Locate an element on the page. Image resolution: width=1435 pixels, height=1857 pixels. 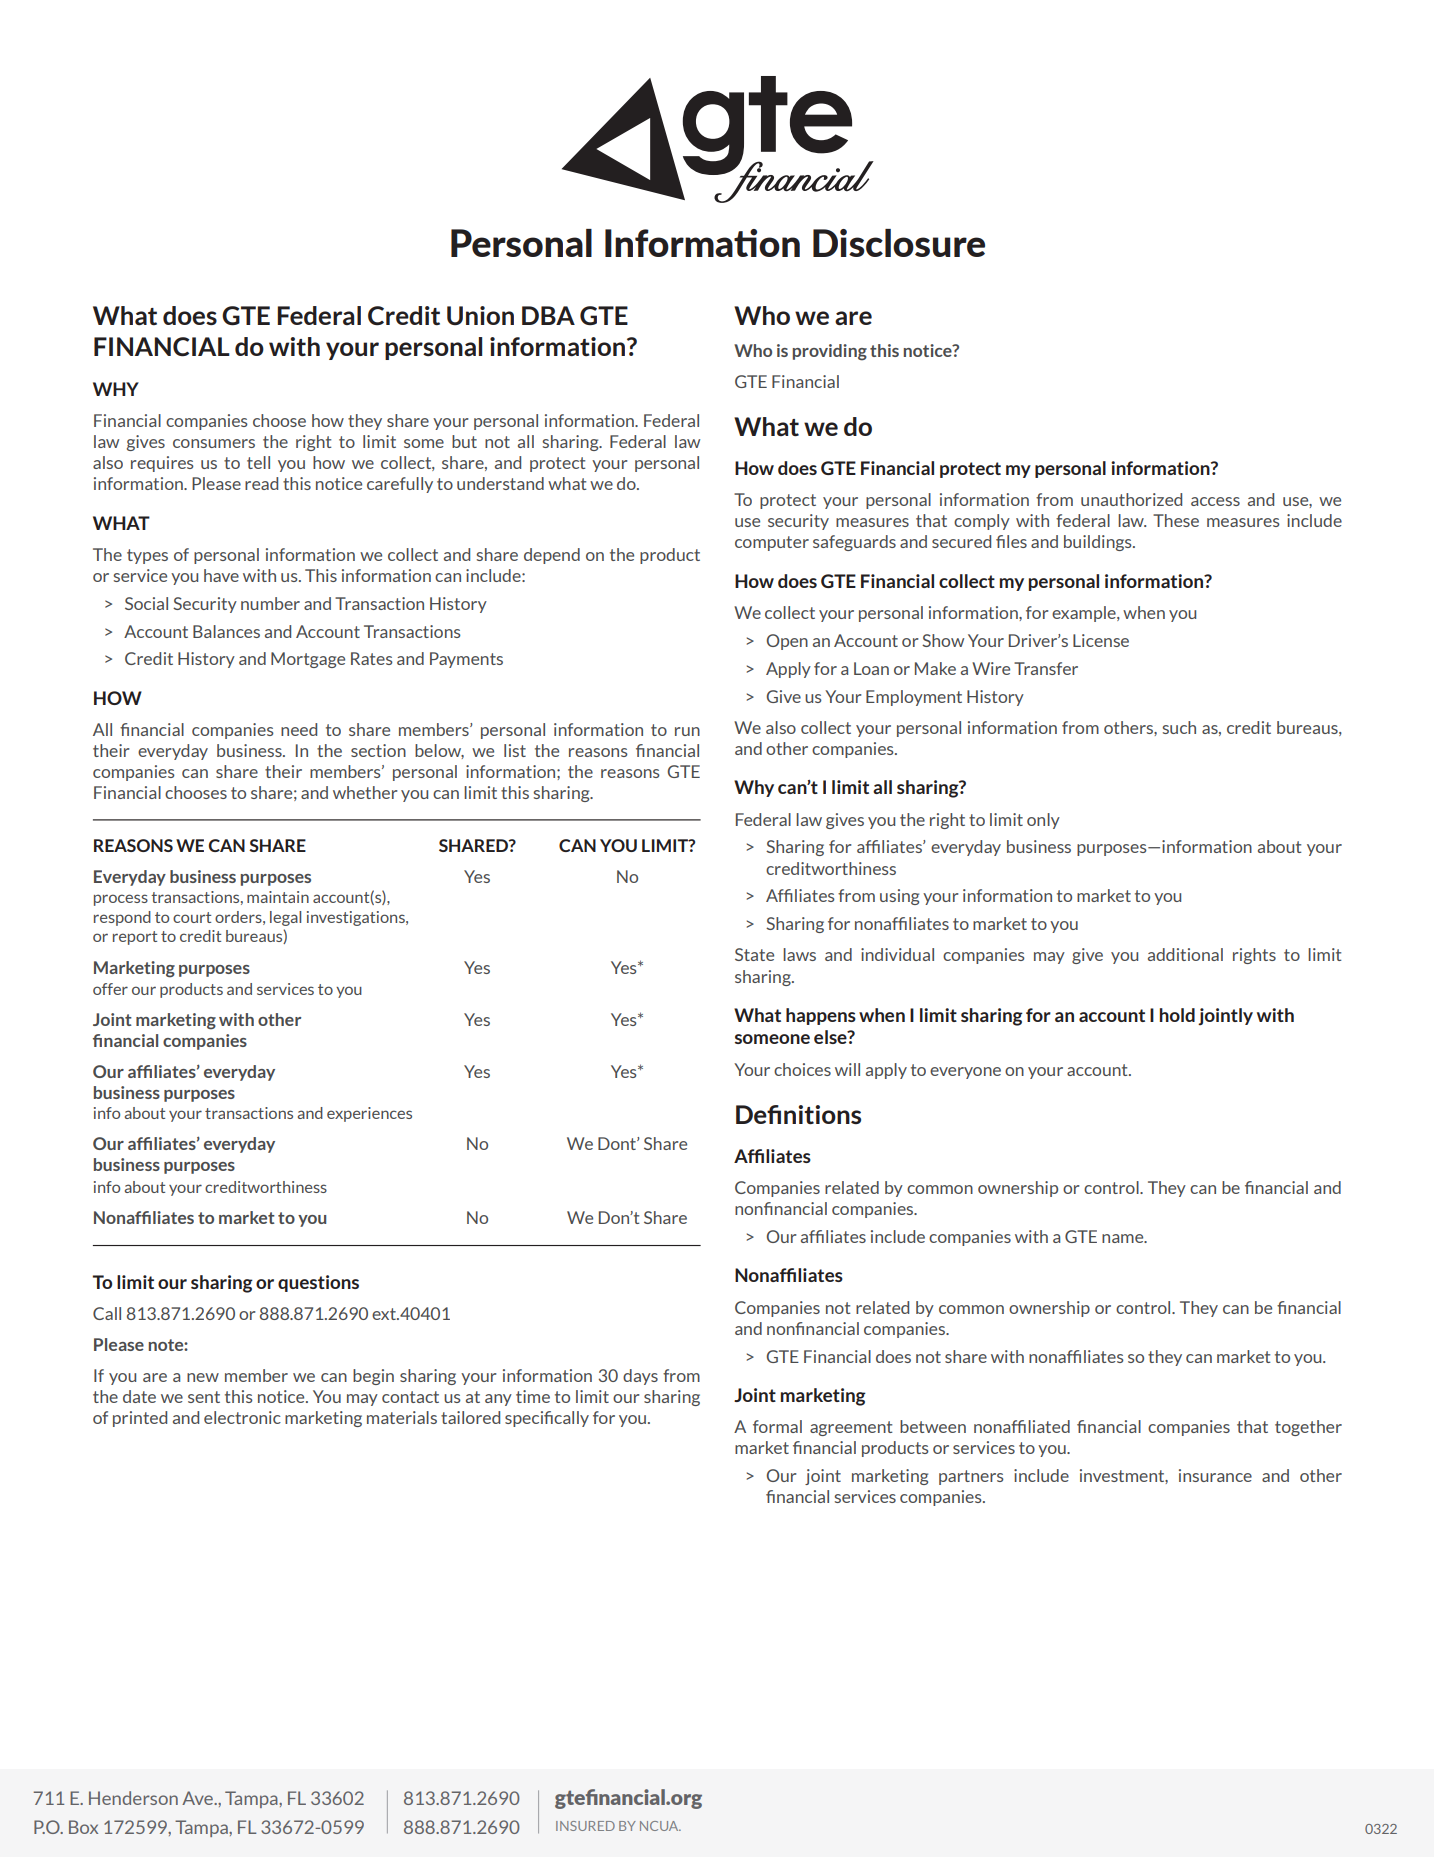
Disclosure is located at coordinates (899, 243).
